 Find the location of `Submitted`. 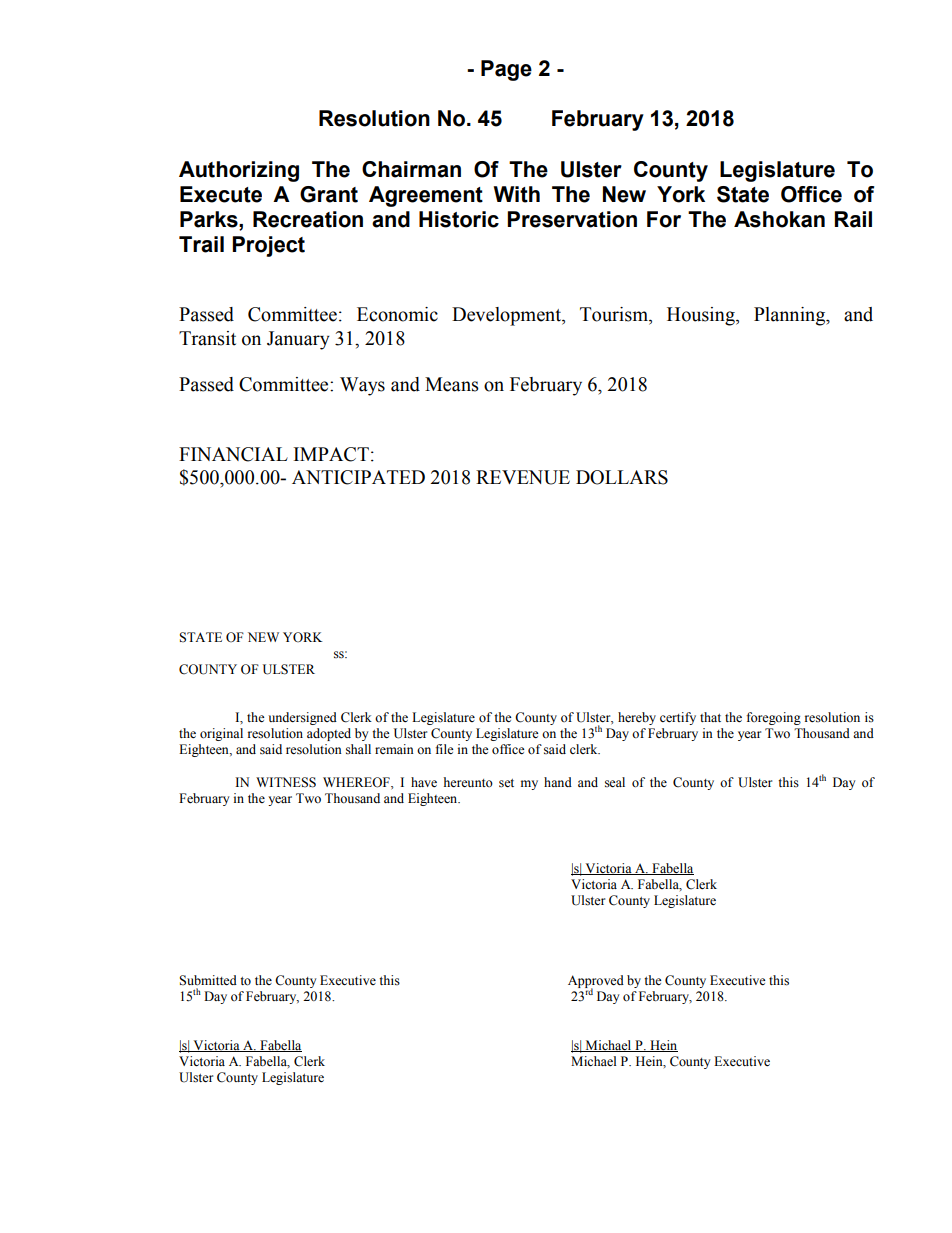

Submitted is located at coordinates (208, 980).
